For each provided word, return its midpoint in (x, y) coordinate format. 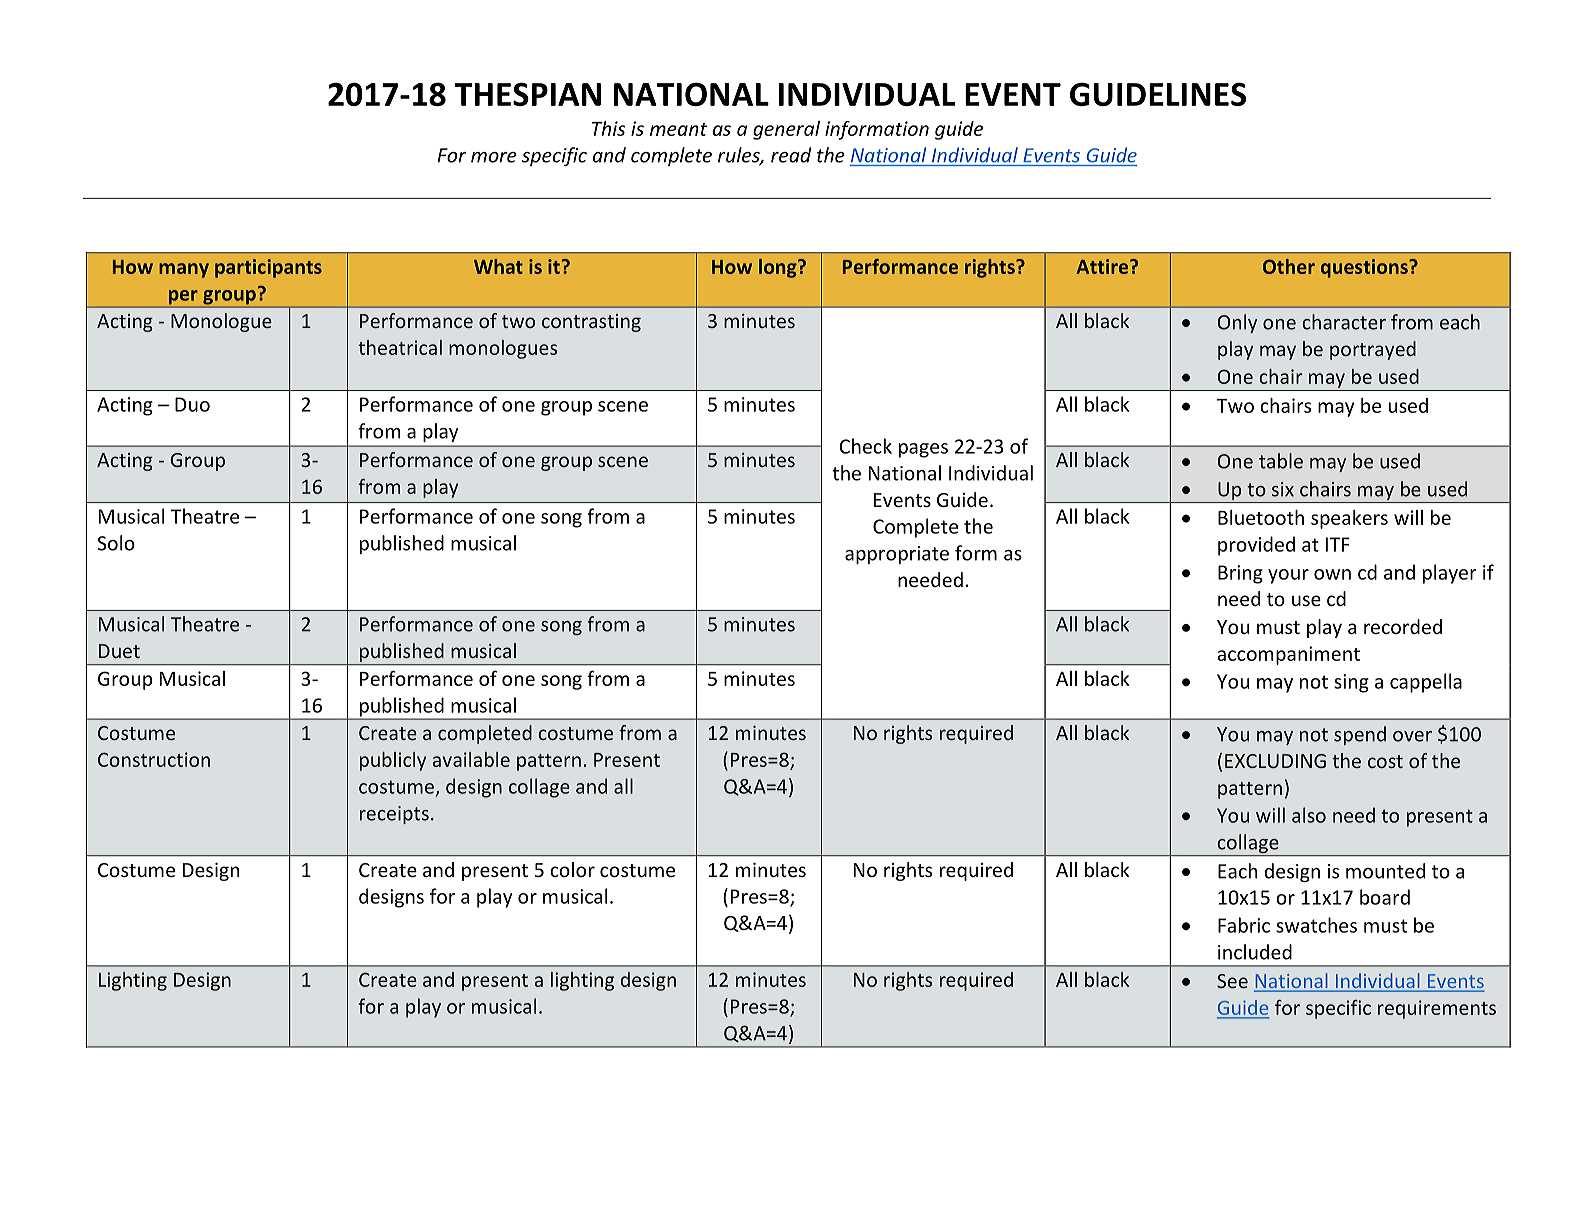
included (1255, 952)
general (786, 130)
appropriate (897, 555)
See (1232, 981)
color (572, 869)
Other (1289, 266)
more (494, 157)
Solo (116, 543)
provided (1256, 546)
